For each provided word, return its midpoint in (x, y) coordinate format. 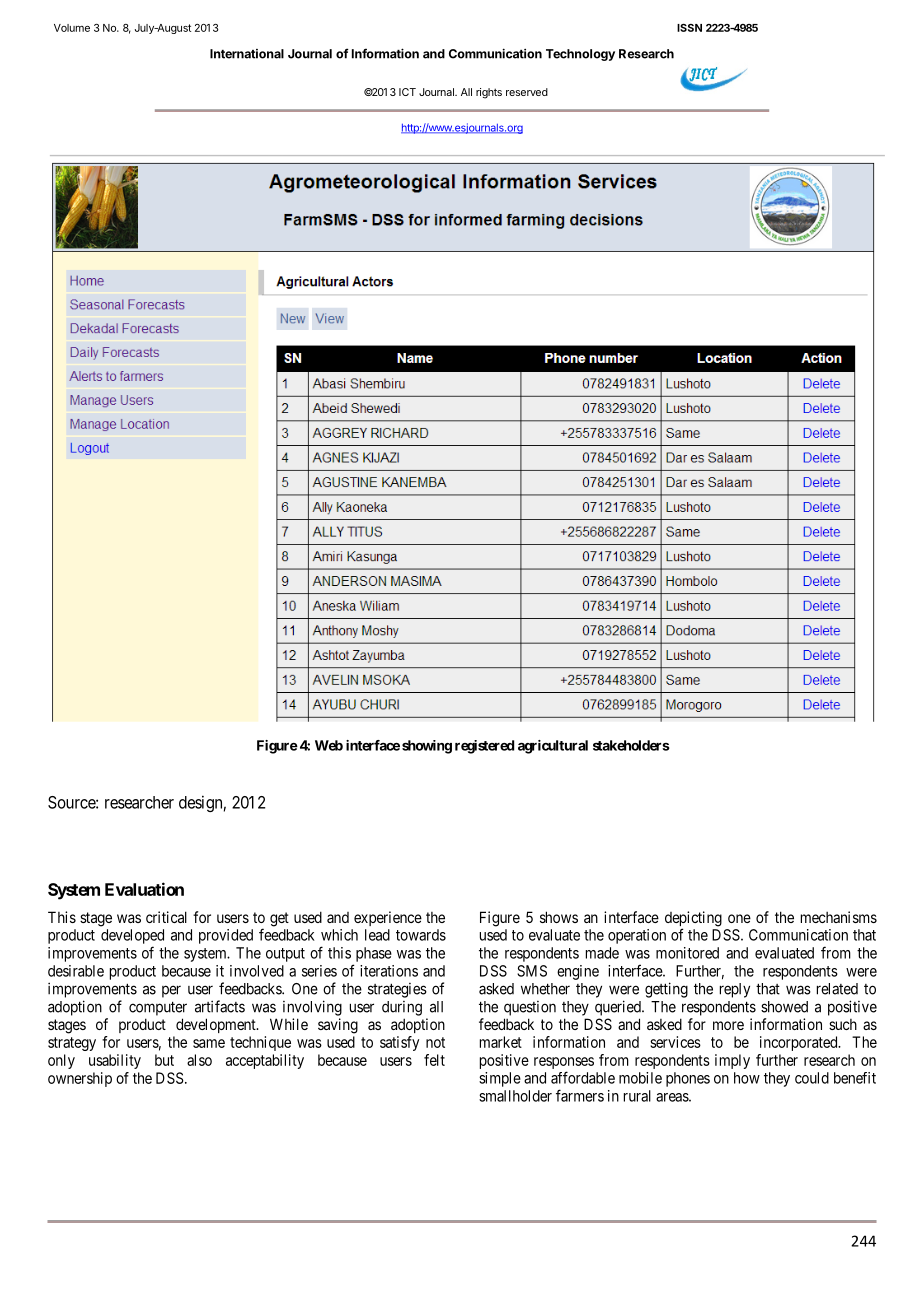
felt (434, 1060)
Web (329, 745)
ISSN (689, 28)
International (247, 54)
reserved (527, 92)
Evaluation (144, 889)
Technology (580, 55)
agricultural (553, 747)
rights (489, 93)
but (164, 1060)
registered (484, 747)
